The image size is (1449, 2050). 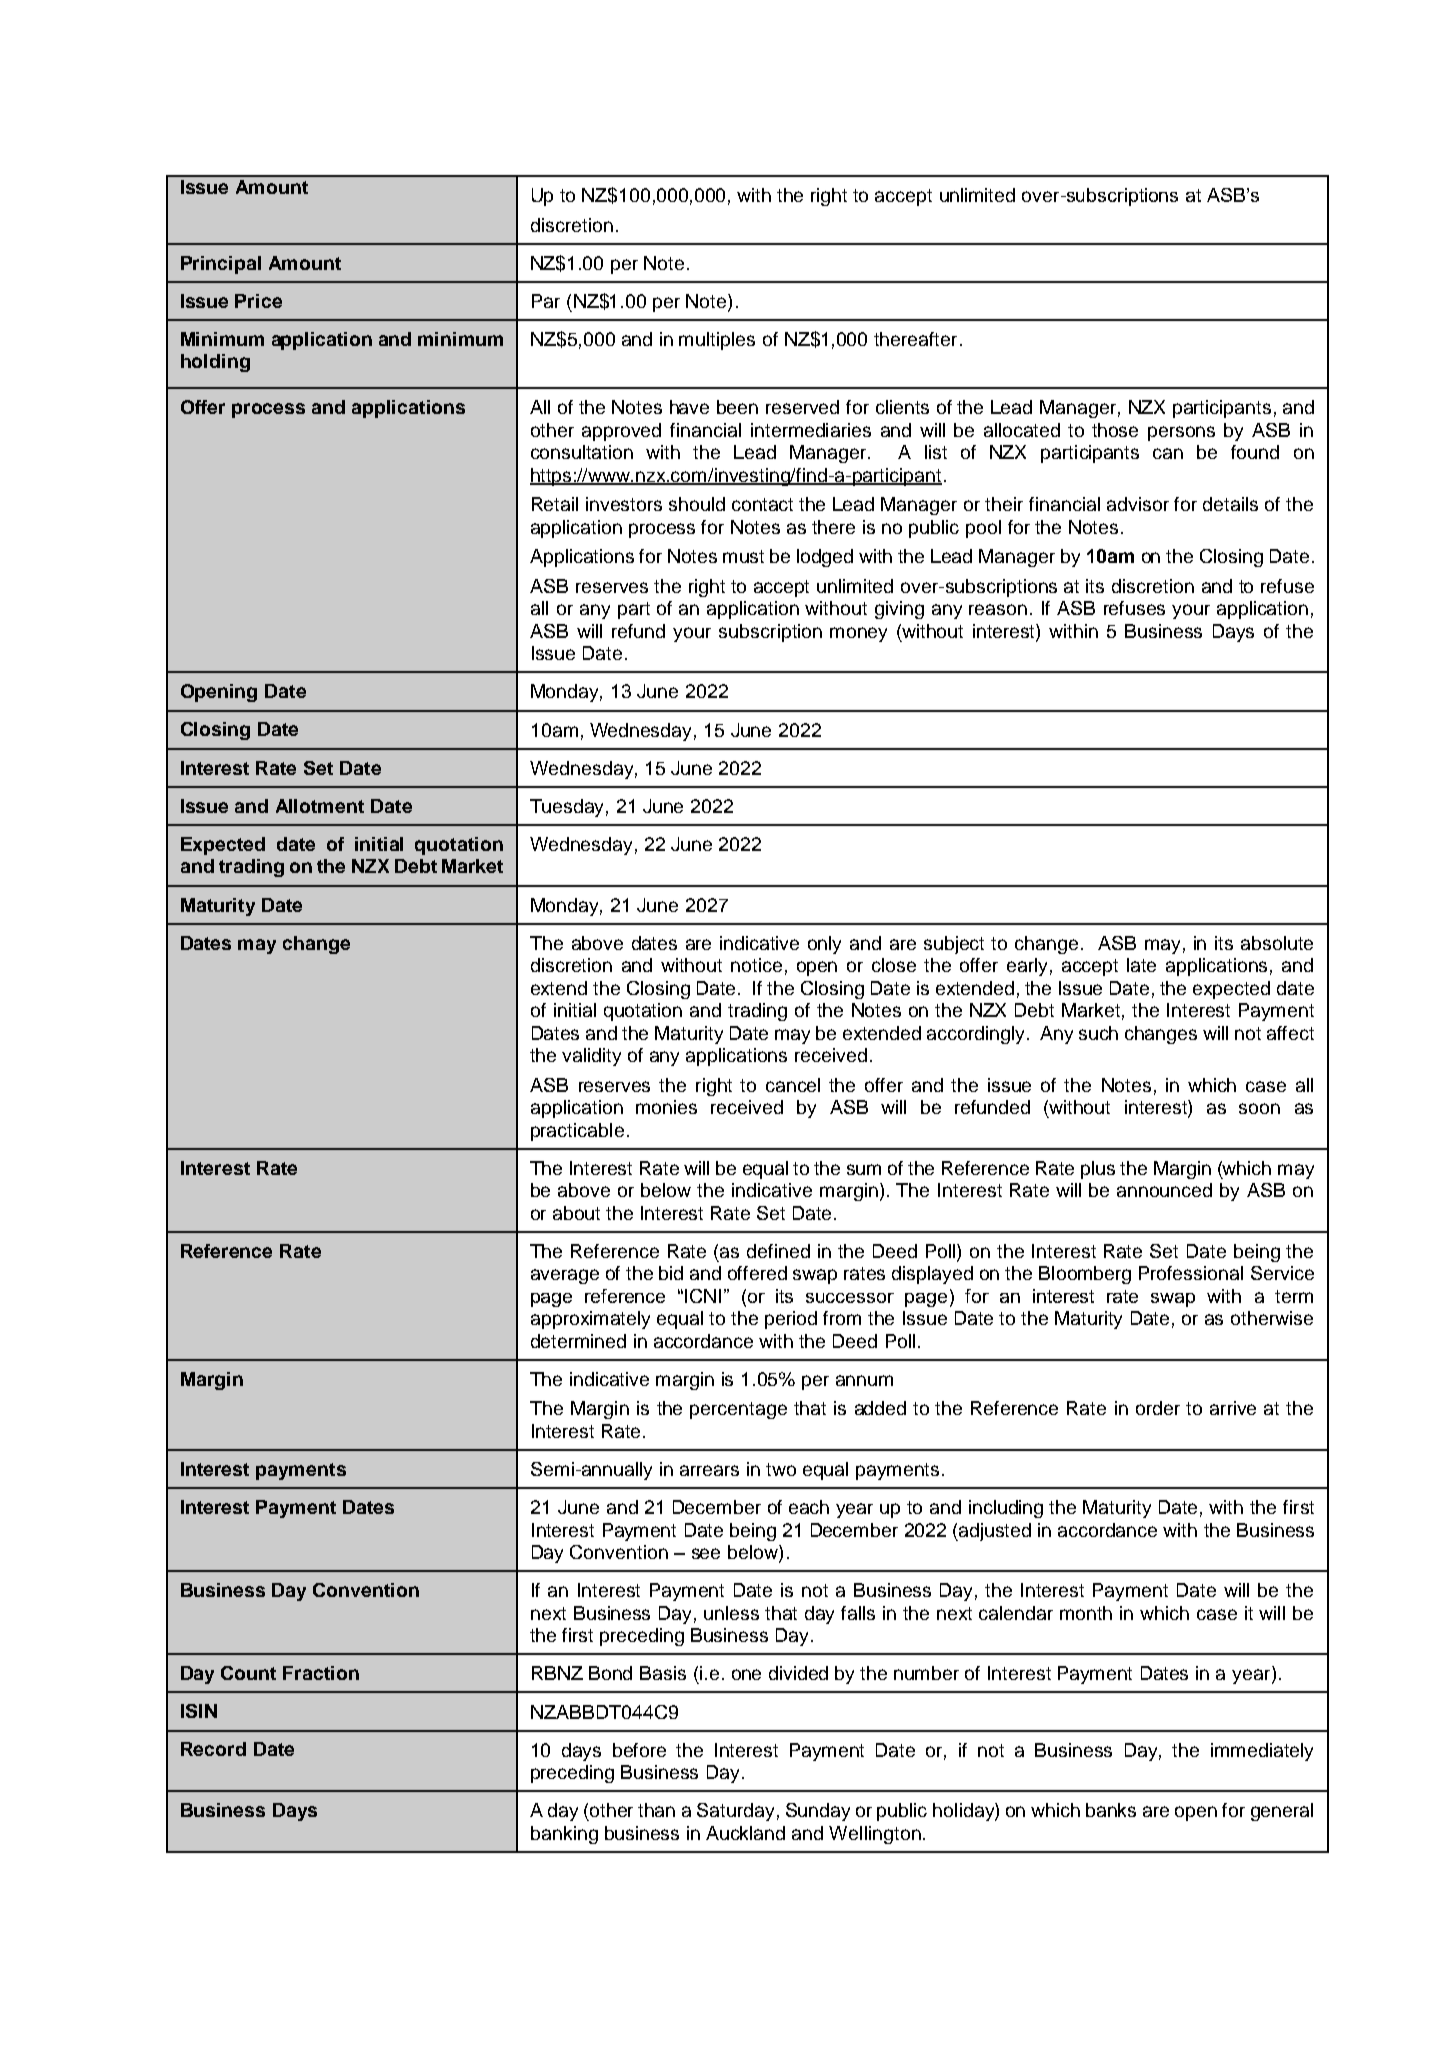 What do you see at coordinates (1098, 1033) in the image?
I see `such` at bounding box center [1098, 1033].
